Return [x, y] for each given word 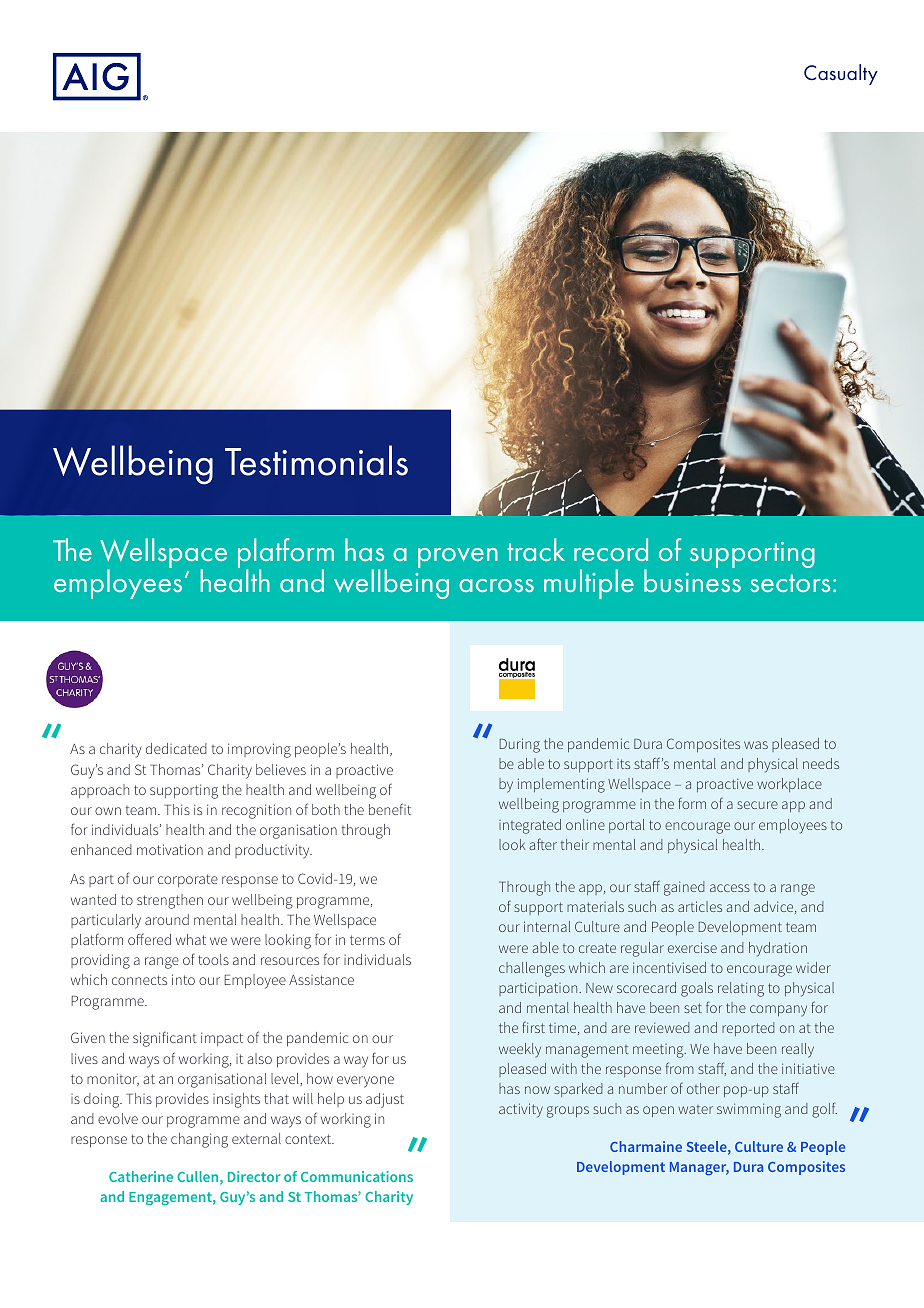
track [536, 549]
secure [757, 805]
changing [199, 1140]
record [611, 549]
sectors [790, 583]
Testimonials [316, 460]
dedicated [176, 748]
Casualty [841, 74]
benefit [390, 809]
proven [458, 558]
